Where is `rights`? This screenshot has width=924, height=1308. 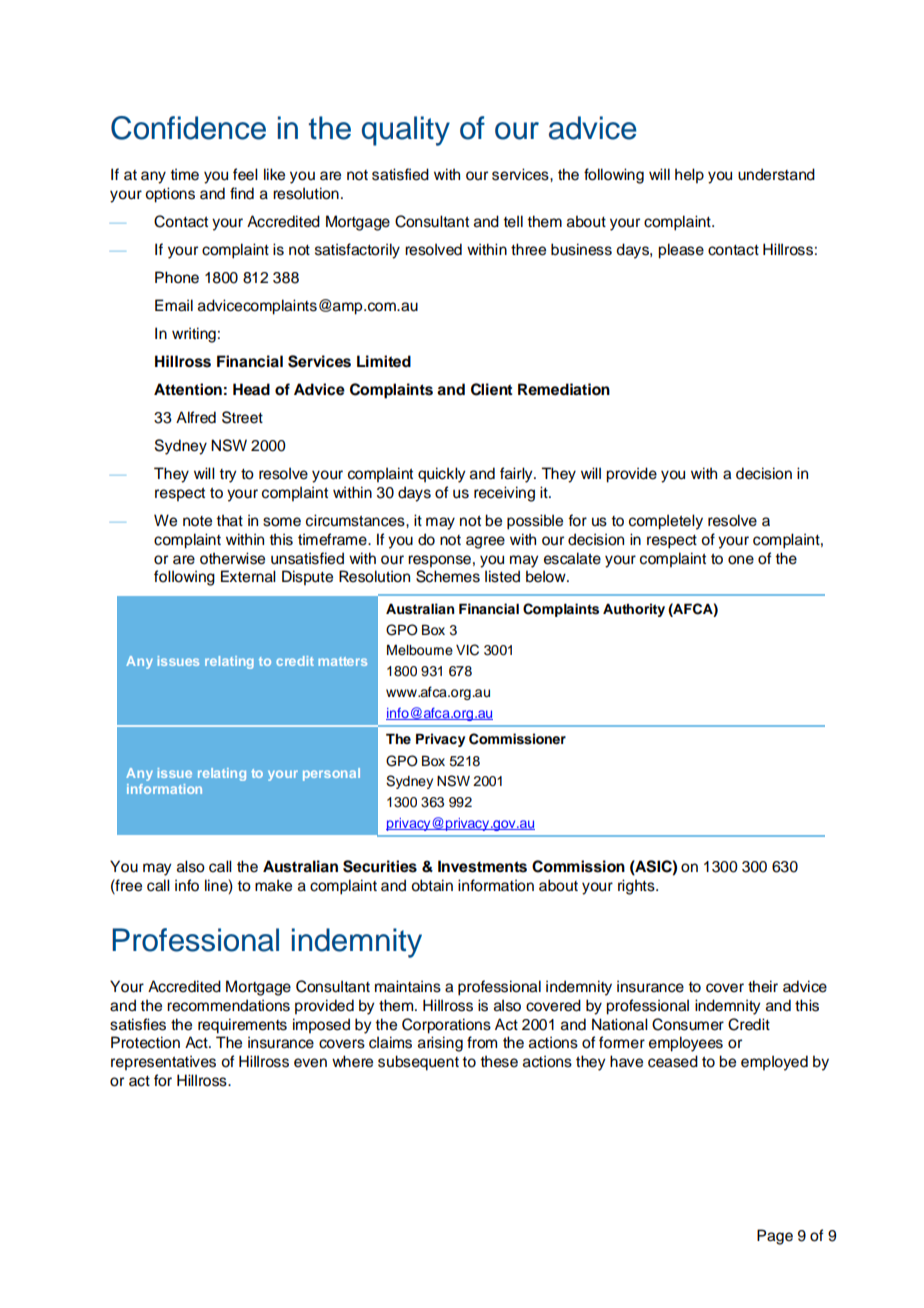 rights is located at coordinates (637, 887).
